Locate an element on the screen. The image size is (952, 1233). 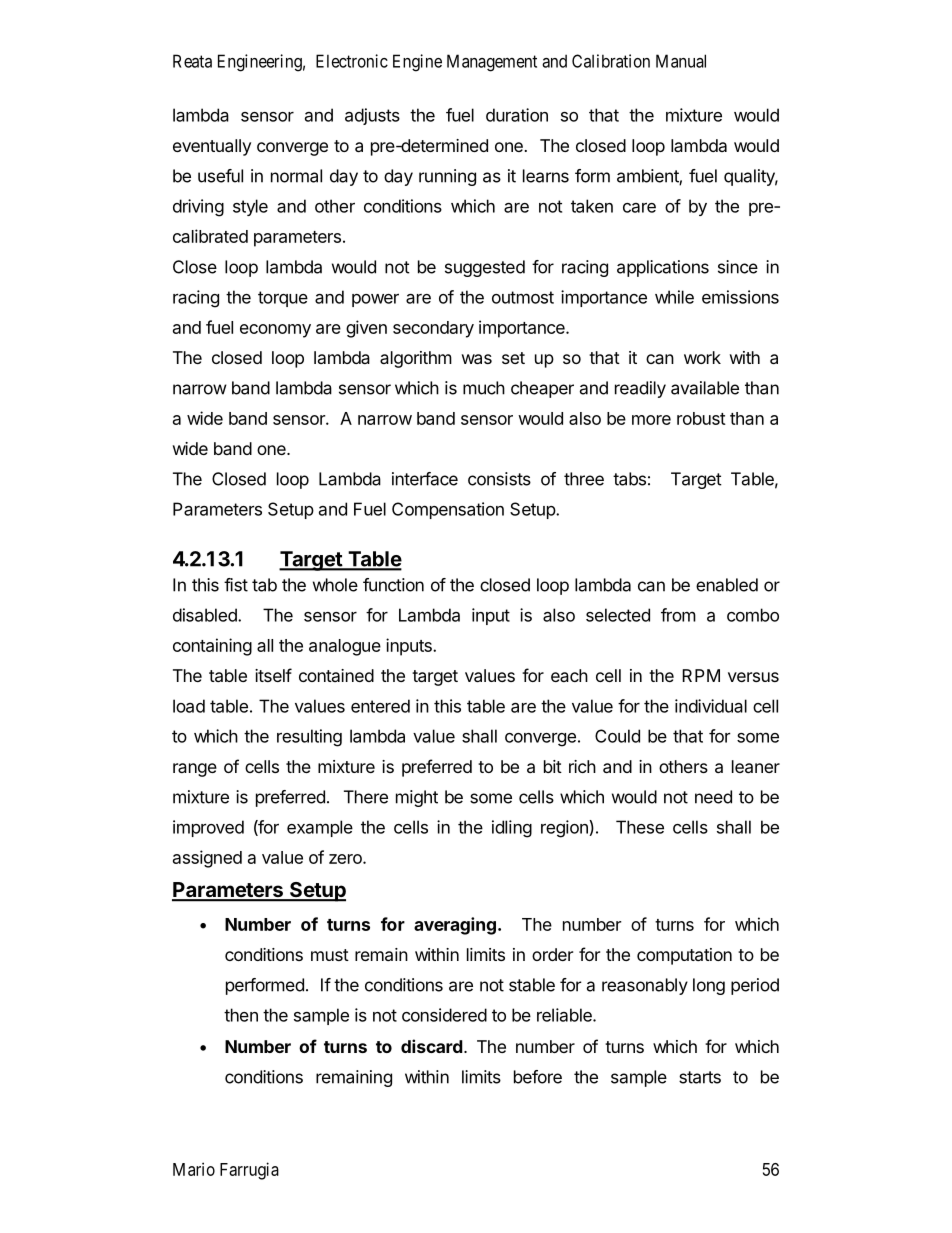
These is located at coordinates (640, 827).
